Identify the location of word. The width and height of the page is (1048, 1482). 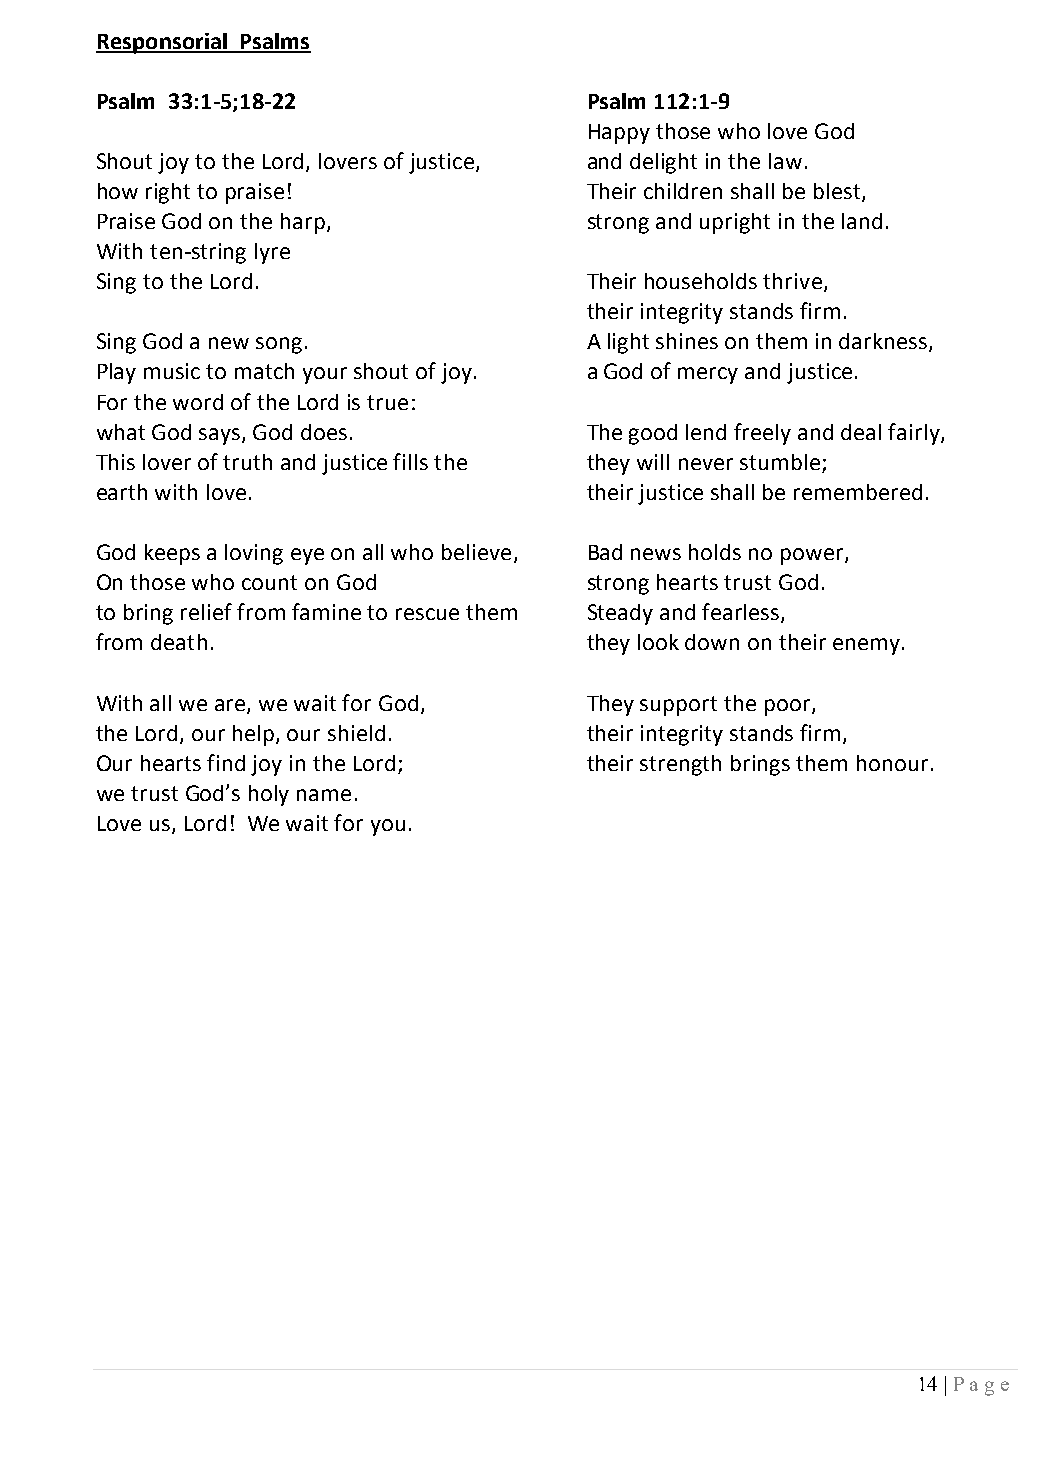
(198, 402).
